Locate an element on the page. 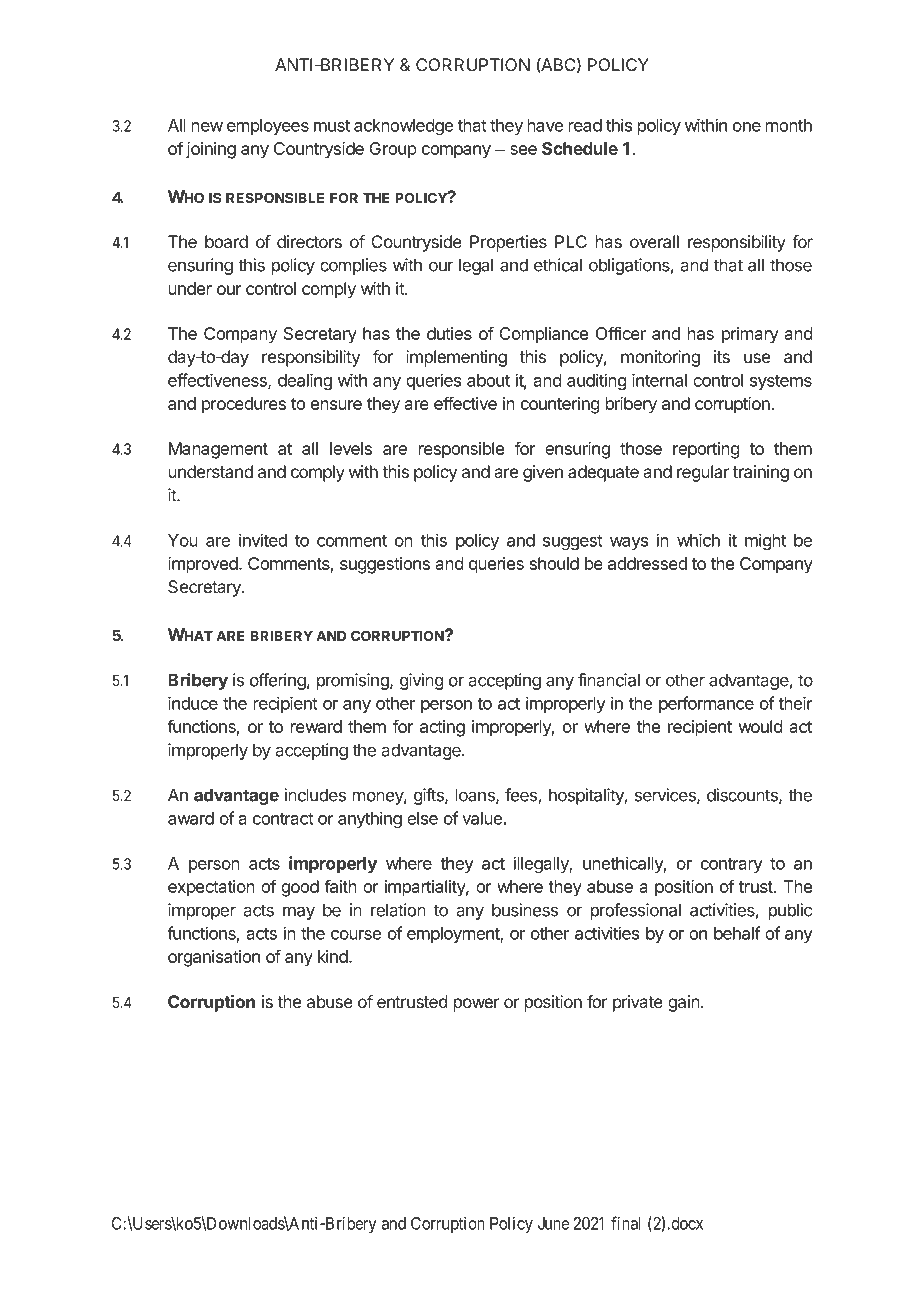 The width and height of the document is (924, 1308). employees is located at coordinates (268, 127).
